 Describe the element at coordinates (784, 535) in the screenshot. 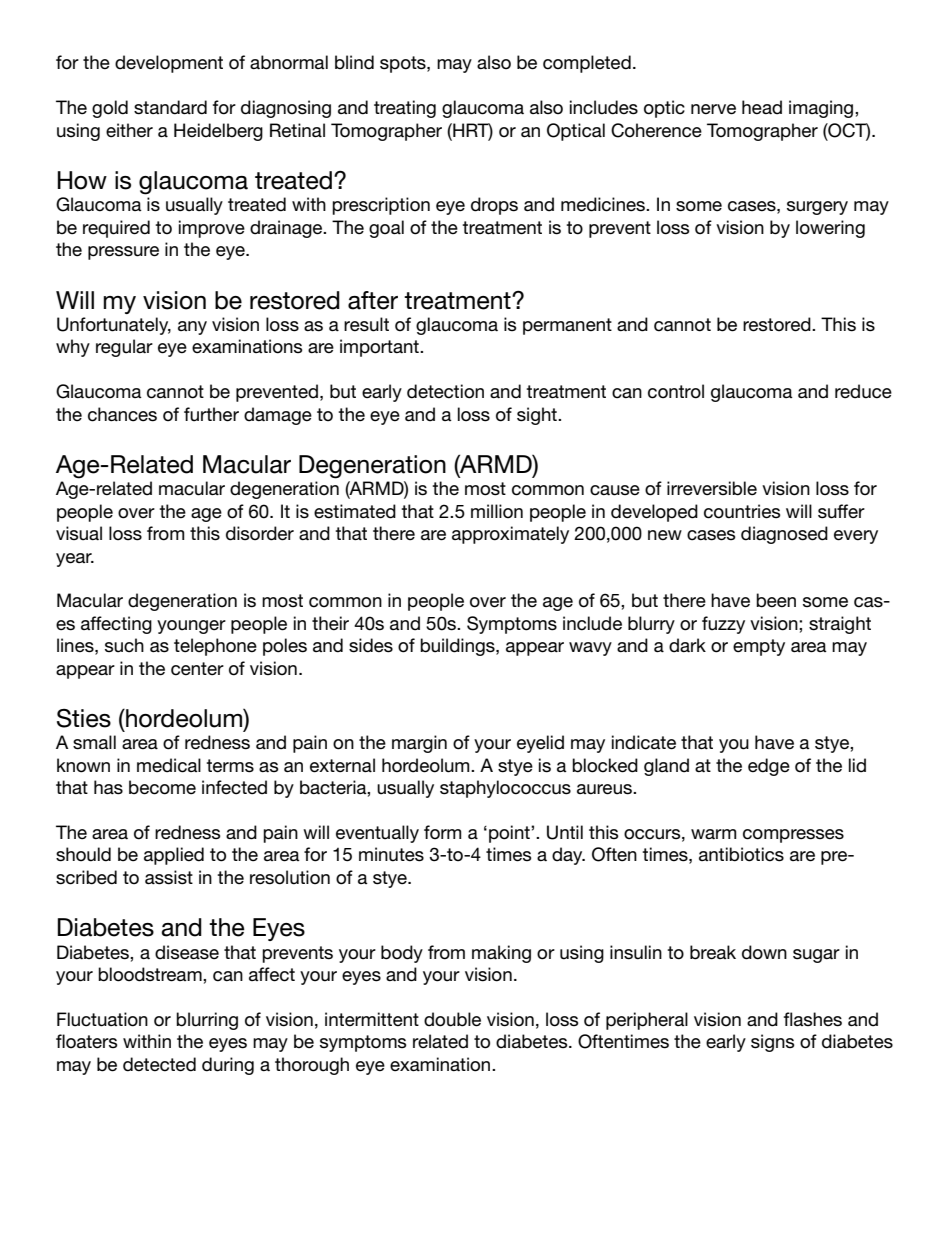

I see `diagnosed` at that location.
